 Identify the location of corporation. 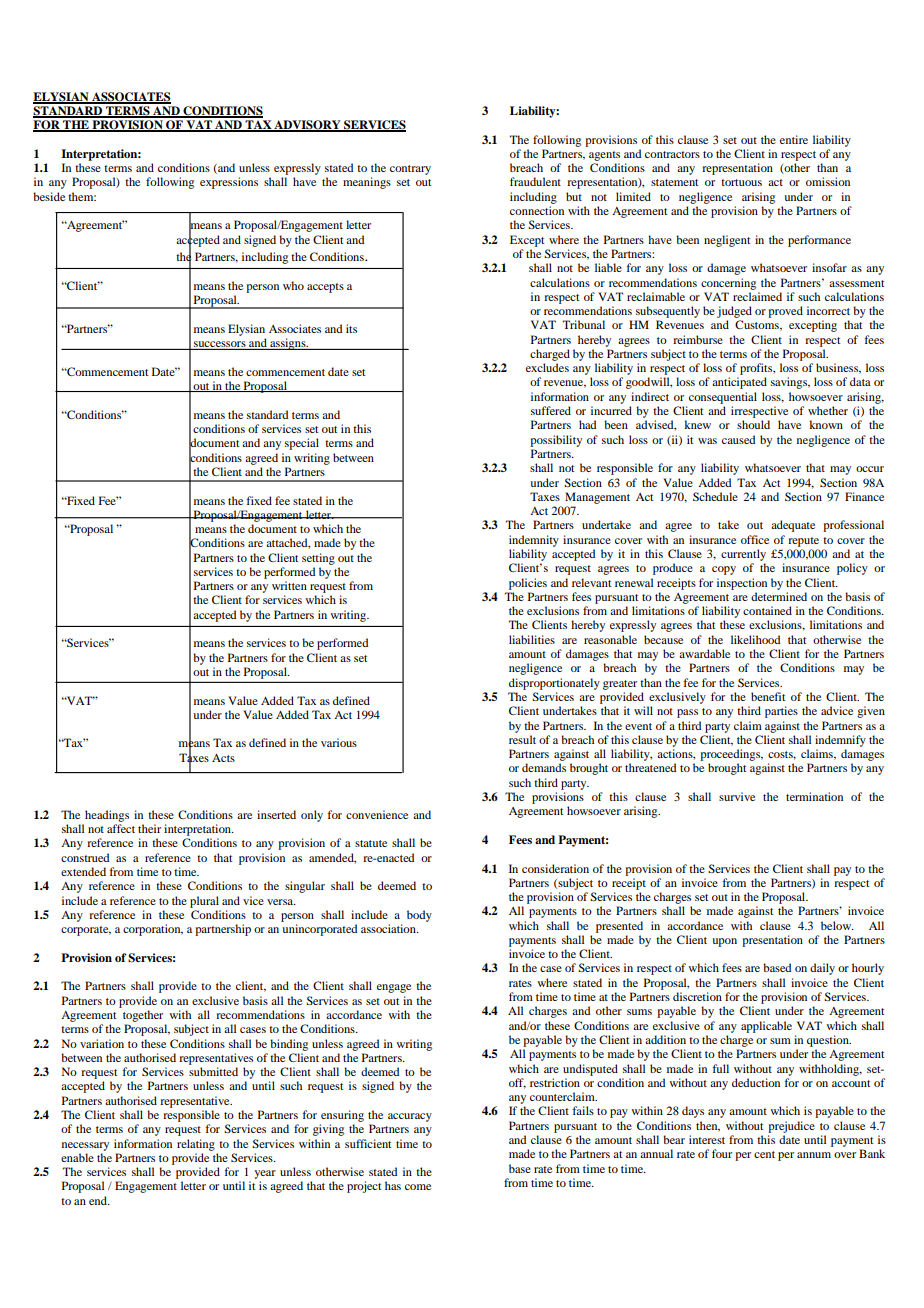
(153, 930).
